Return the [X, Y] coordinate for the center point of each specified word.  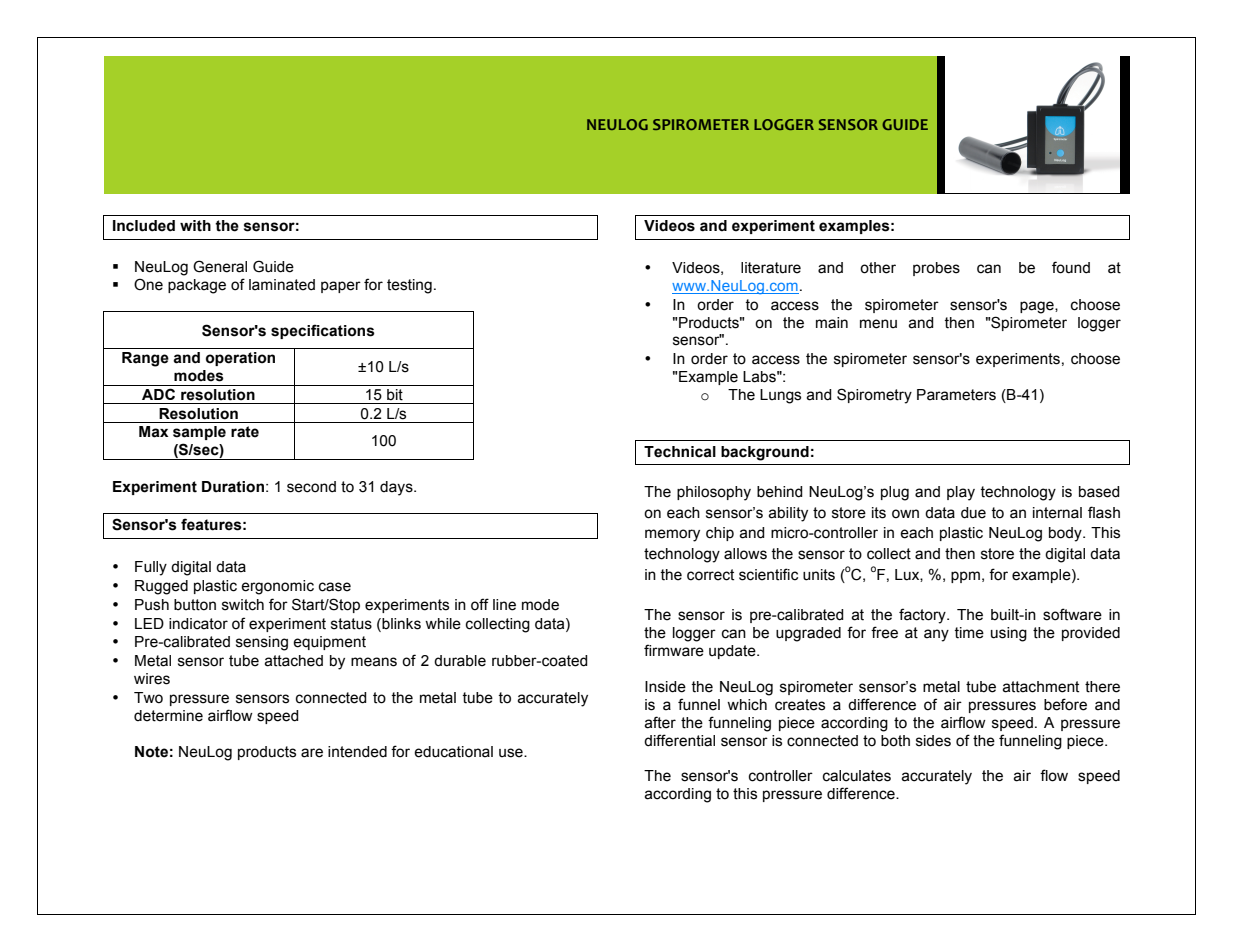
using [1009, 634]
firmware [674, 650]
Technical [680, 452]
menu [878, 324]
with [195, 226]
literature [771, 268]
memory [672, 535]
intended [357, 752]
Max [153, 432]
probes [936, 269]
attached [293, 661]
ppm [965, 577]
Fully [151, 568]
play [961, 493]
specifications [323, 331]
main [832, 323]
